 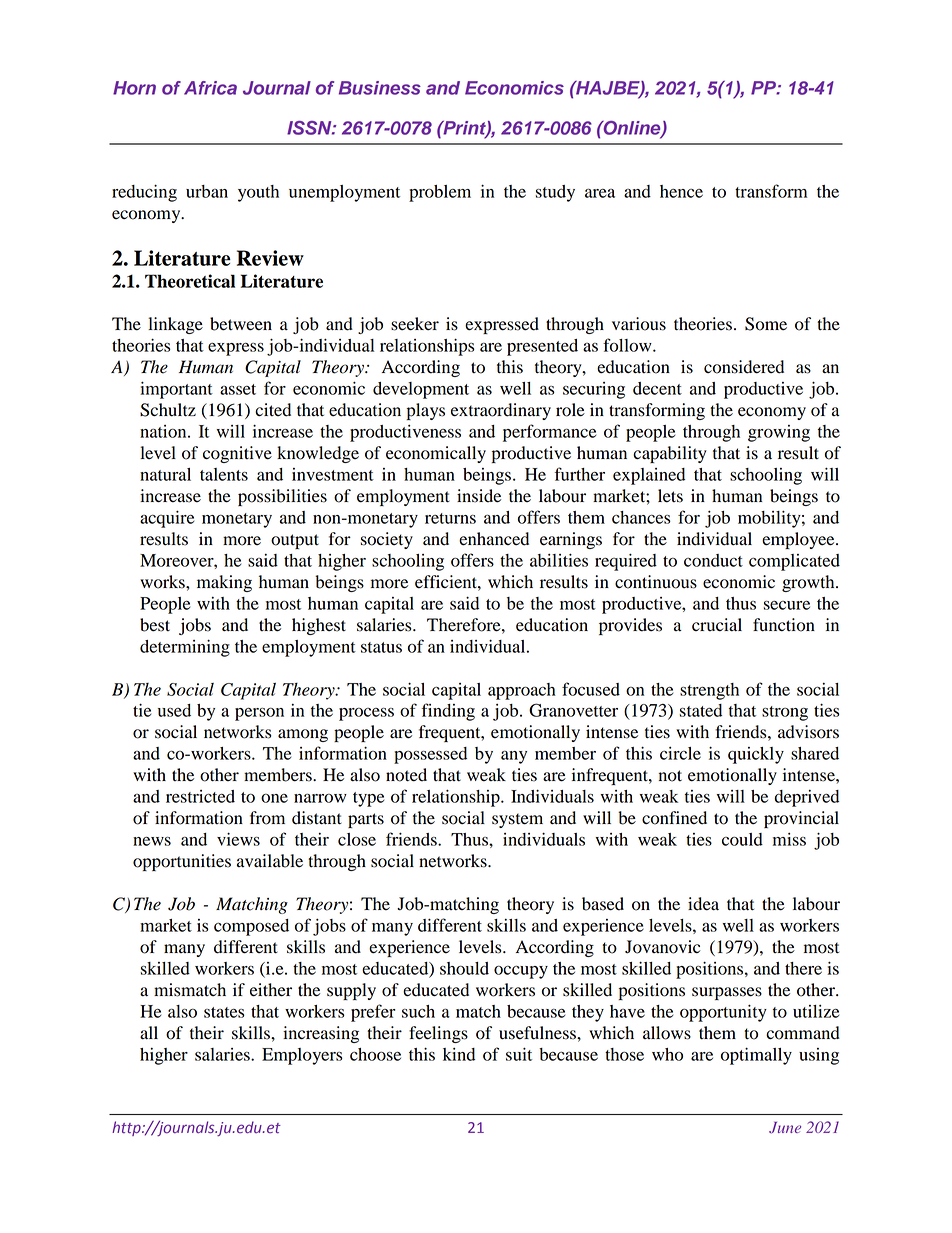 I want to click on hence, so click(x=681, y=191).
